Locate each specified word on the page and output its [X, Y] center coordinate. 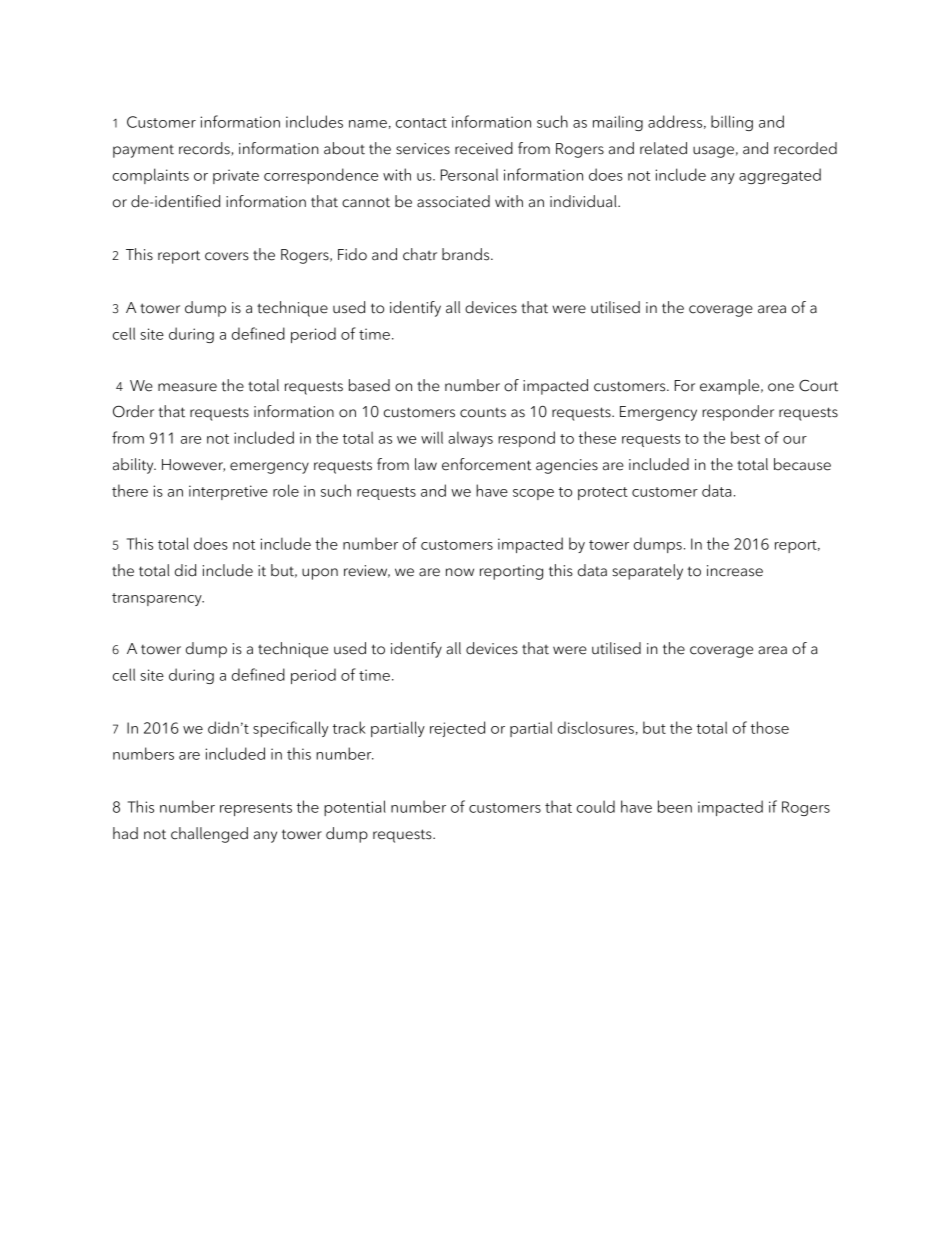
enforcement [486, 464]
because [802, 464]
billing [732, 123]
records [205, 149]
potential [355, 808]
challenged [209, 835]
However [193, 465]
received [484, 148]
